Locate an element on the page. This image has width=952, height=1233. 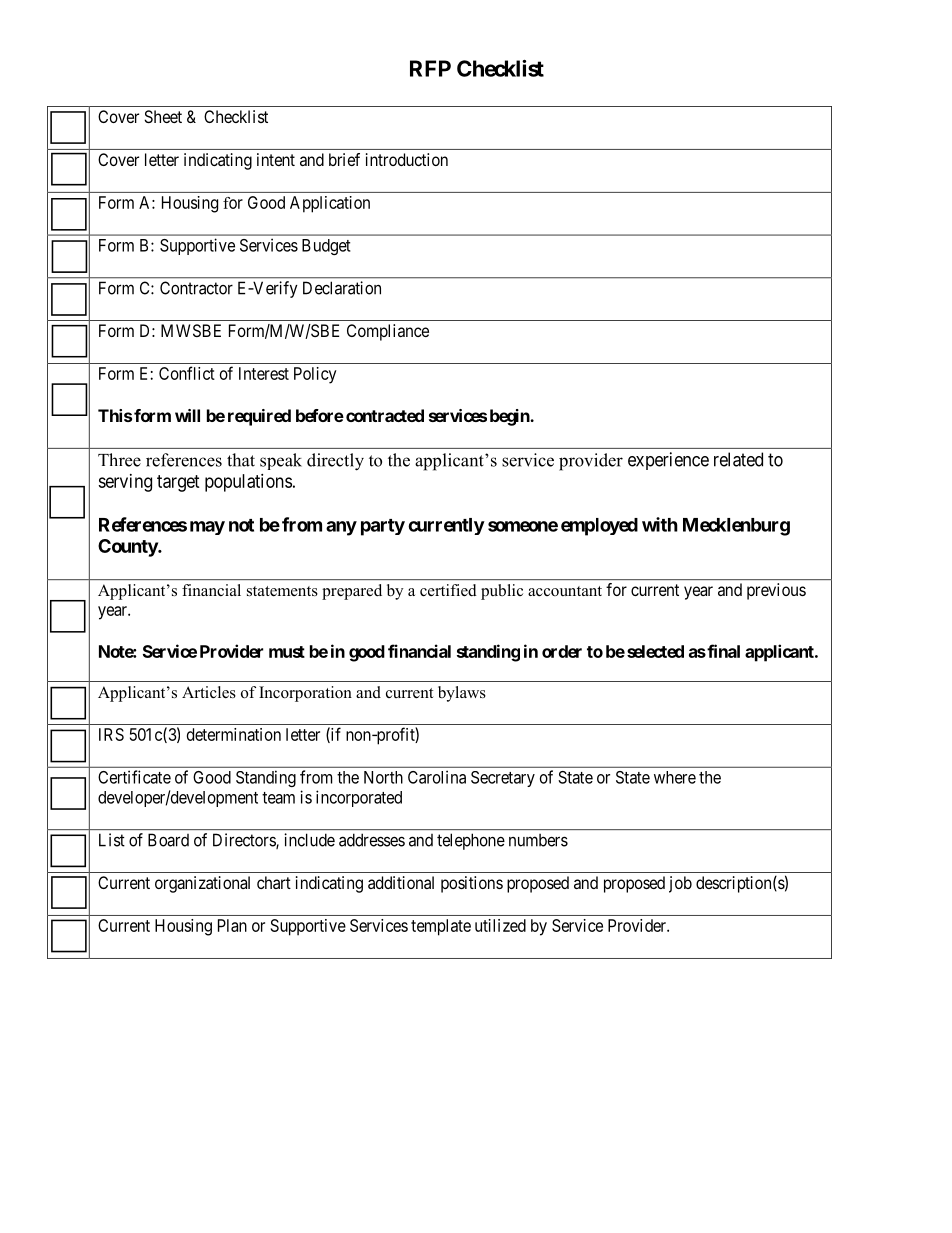
Articles is located at coordinates (209, 692).
